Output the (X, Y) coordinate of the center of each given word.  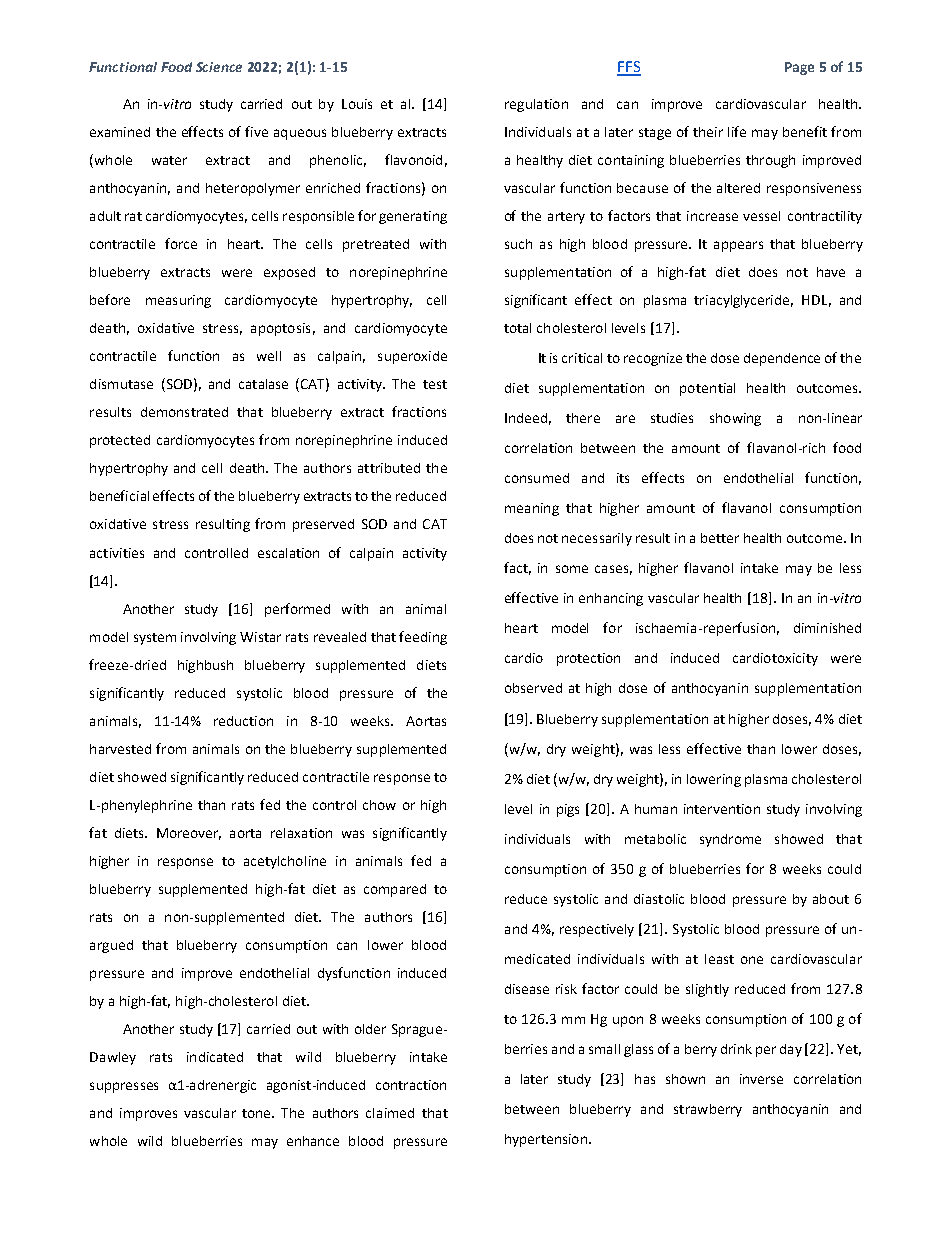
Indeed (526, 418)
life (737, 131)
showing (735, 419)
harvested (120, 749)
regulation (536, 105)
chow (379, 805)
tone (257, 1113)
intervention (722, 809)
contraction (411, 1085)
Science (219, 67)
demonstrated (184, 412)
